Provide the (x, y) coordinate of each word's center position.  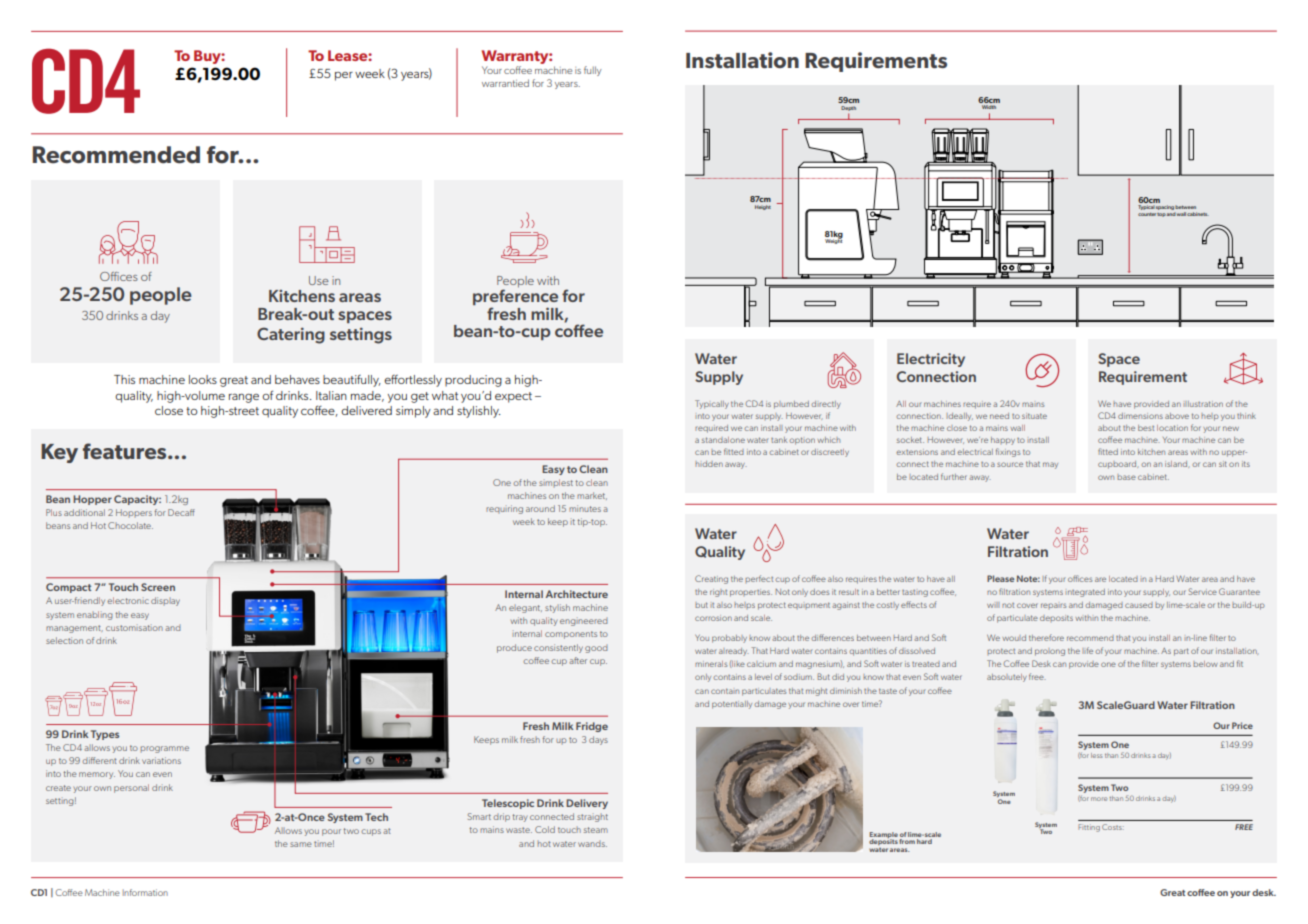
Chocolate (130, 525)
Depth (848, 108)
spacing (1165, 208)
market (592, 496)
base (1126, 477)
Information (145, 892)
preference (515, 297)
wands (592, 844)
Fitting (1089, 828)
